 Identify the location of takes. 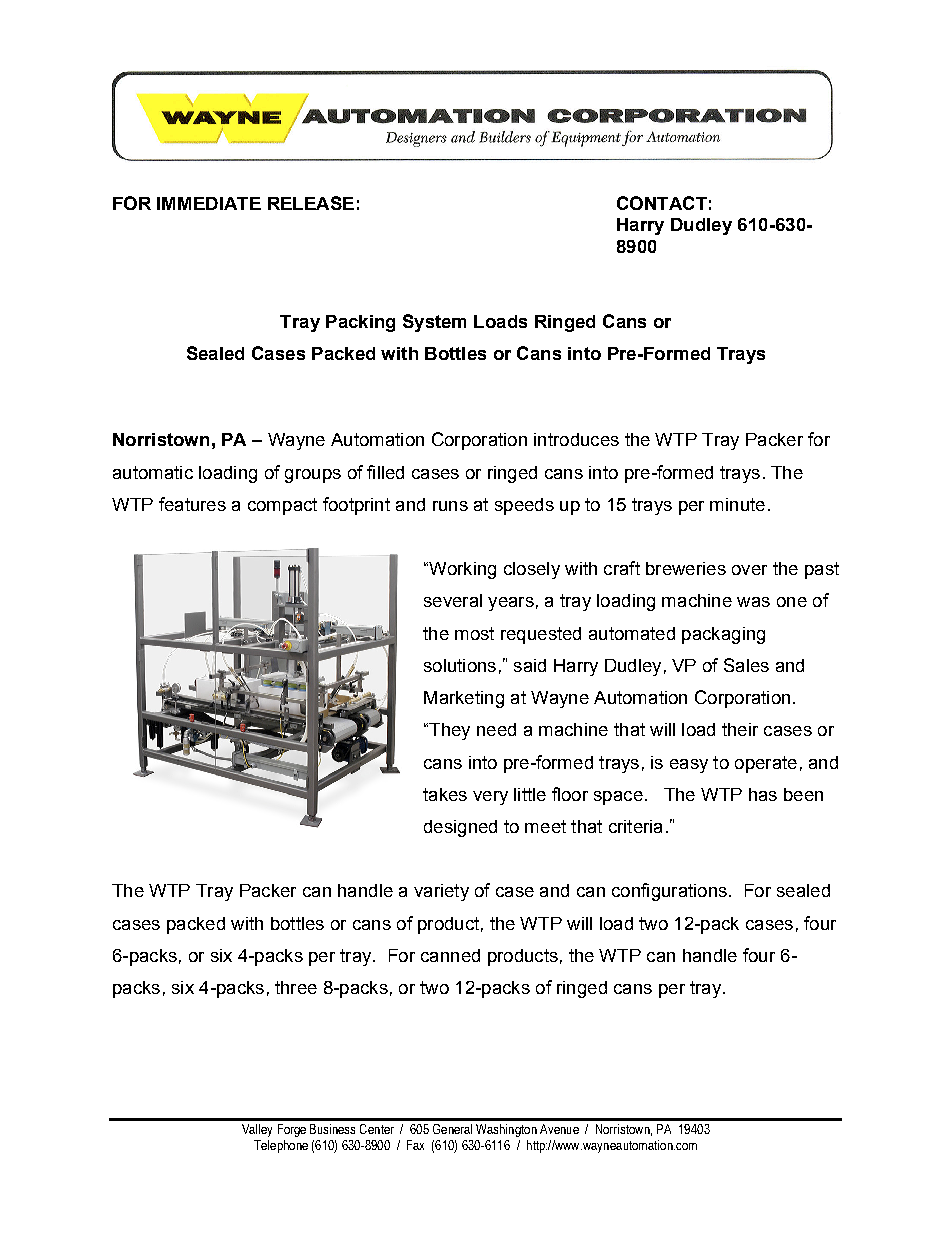
(445, 794).
